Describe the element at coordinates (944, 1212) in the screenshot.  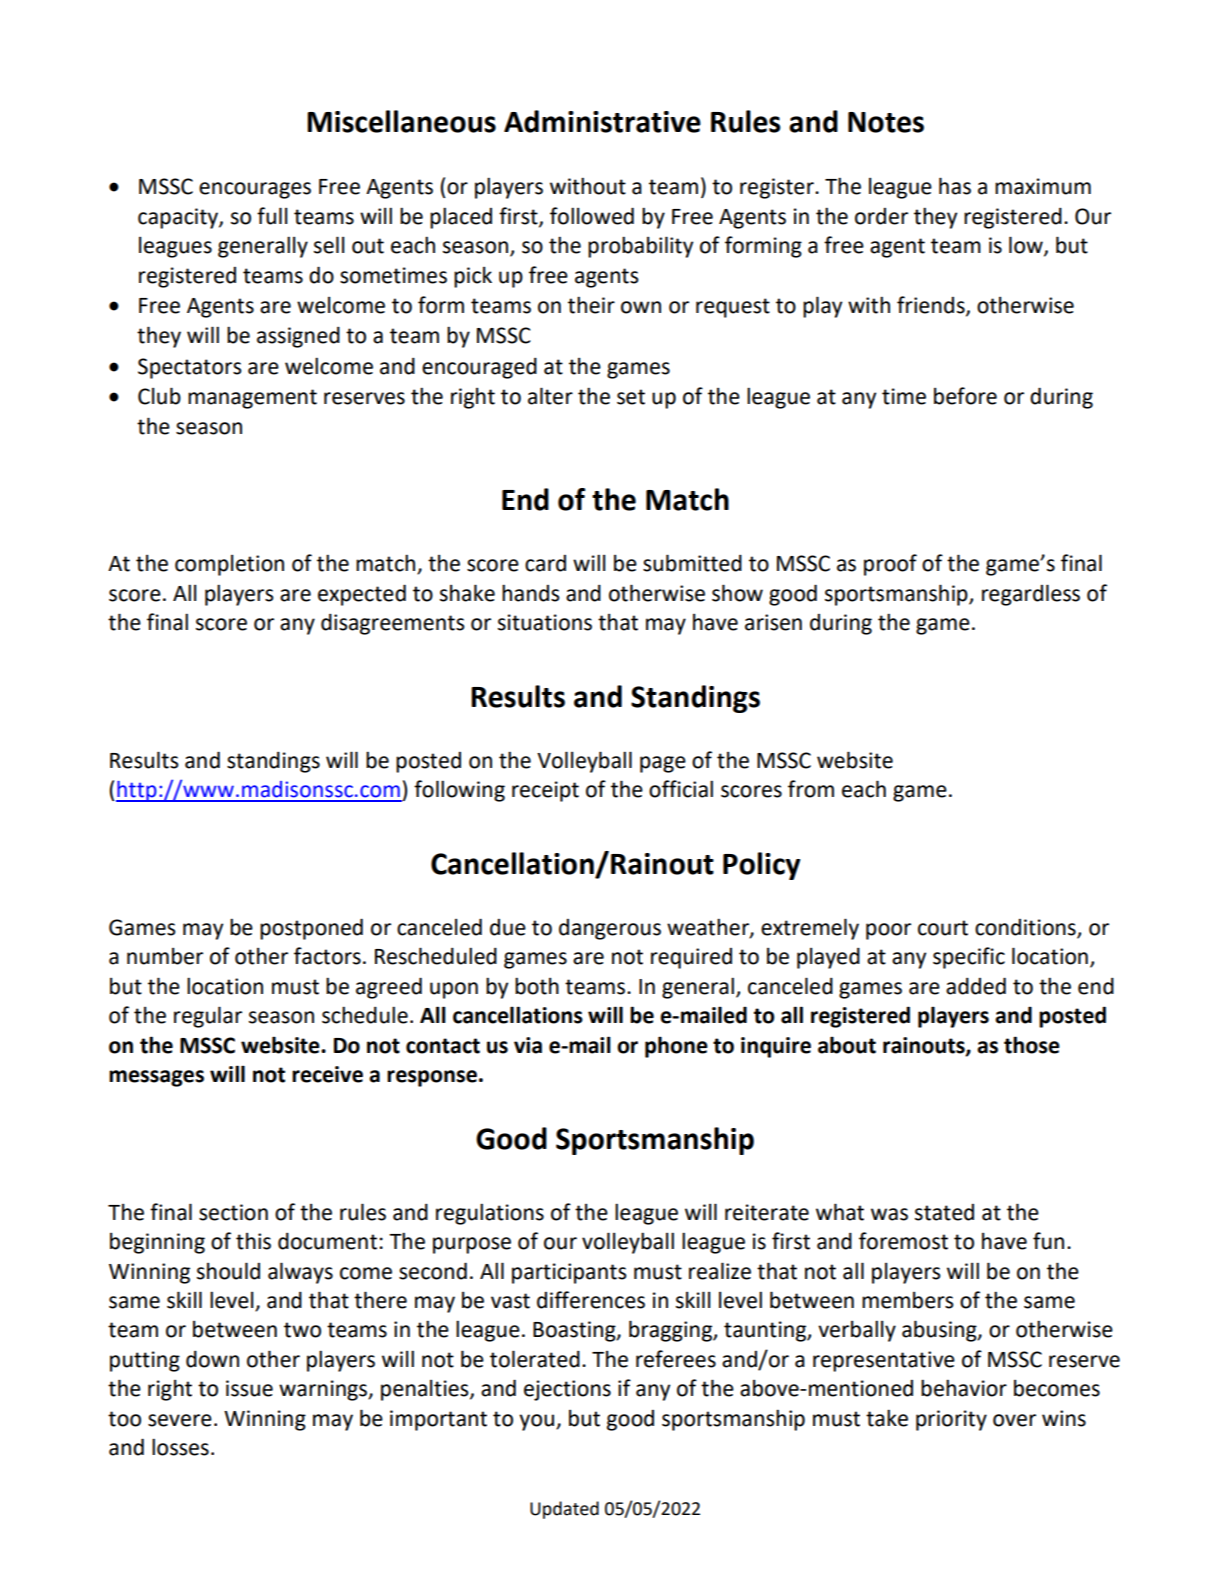
I see `stated` at that location.
